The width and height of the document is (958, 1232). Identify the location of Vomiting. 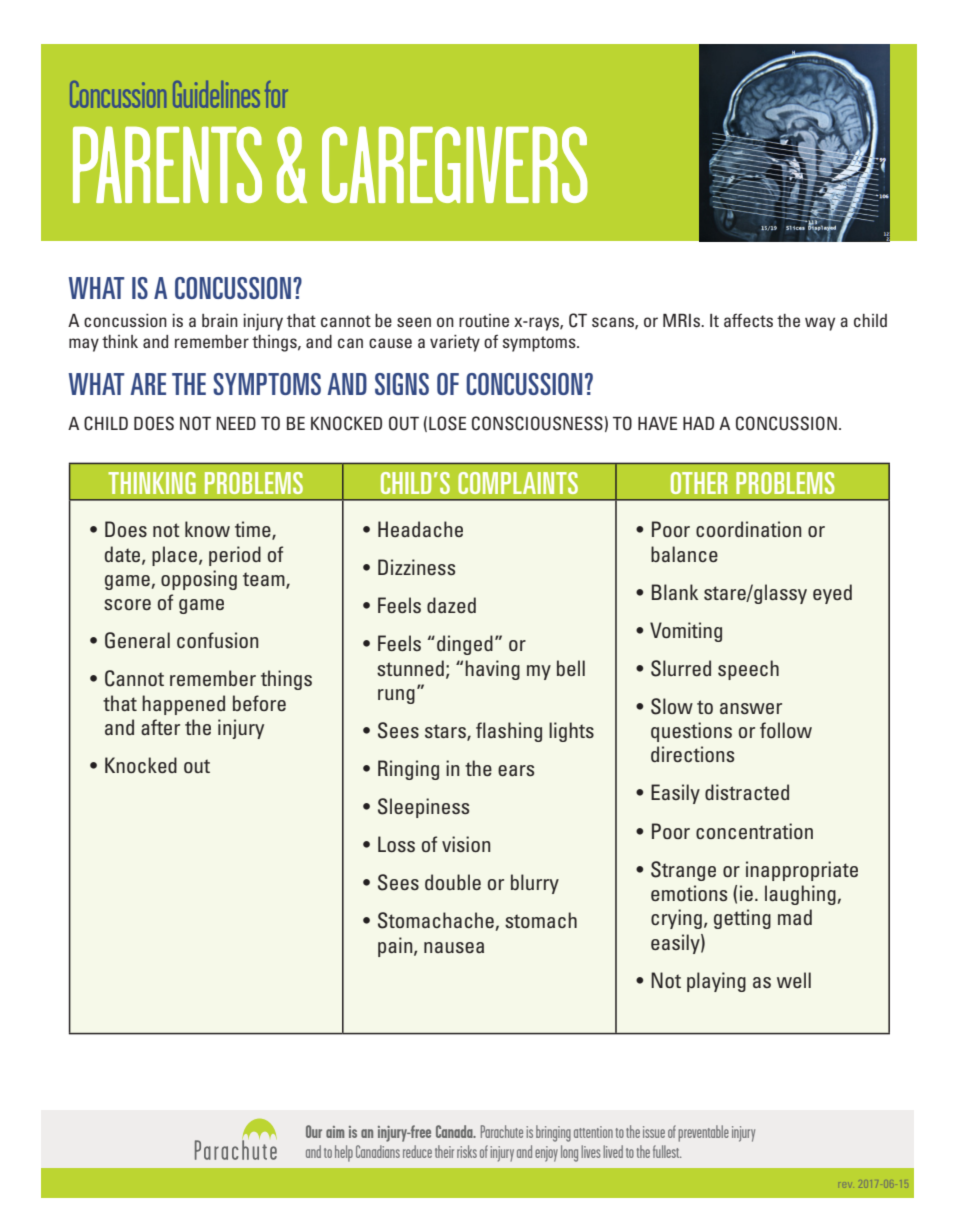
(686, 632).
